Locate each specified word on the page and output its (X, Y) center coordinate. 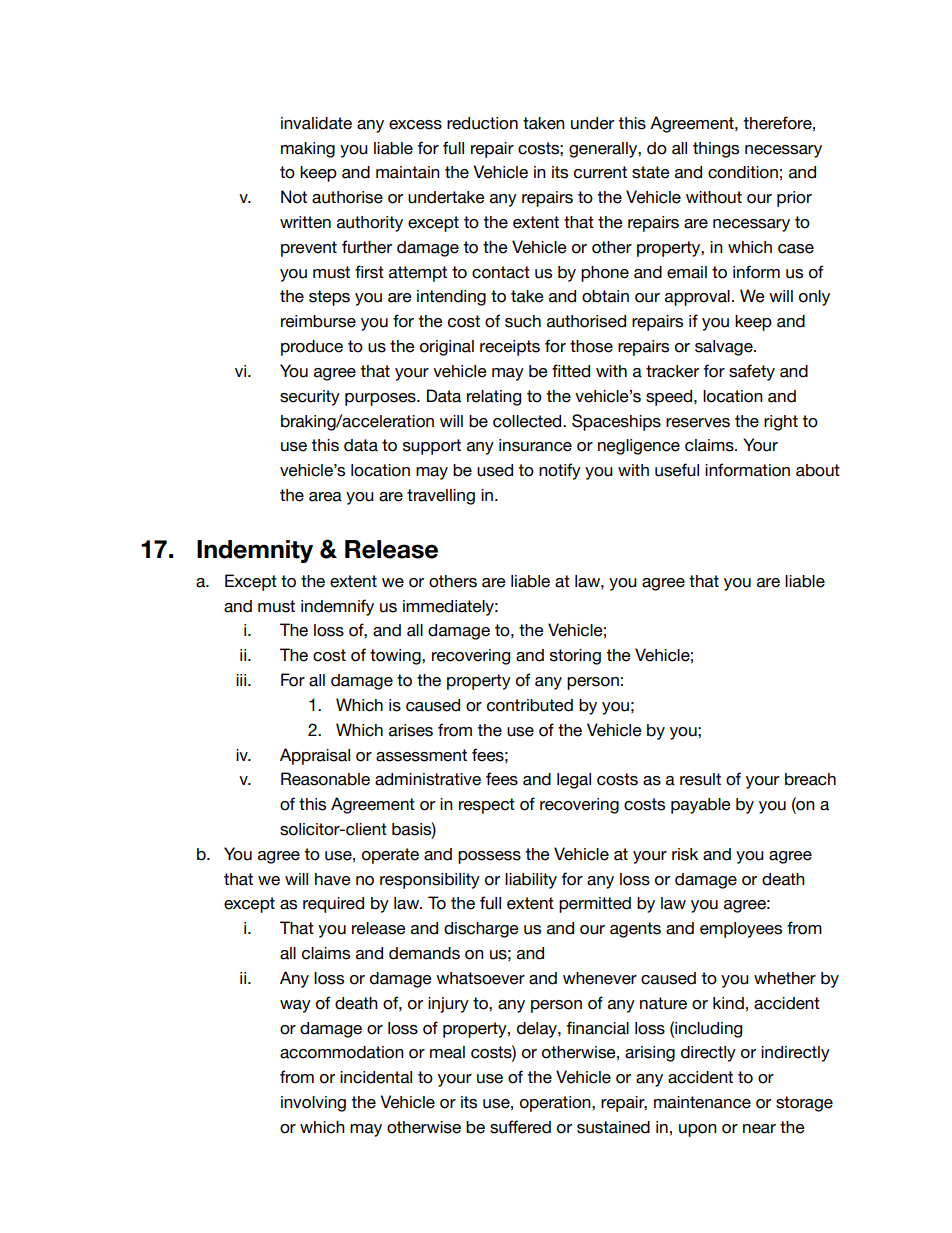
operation (556, 1104)
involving (313, 1104)
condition (743, 172)
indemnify (337, 607)
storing (575, 657)
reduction (482, 123)
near (759, 1129)
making (308, 150)
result (700, 779)
